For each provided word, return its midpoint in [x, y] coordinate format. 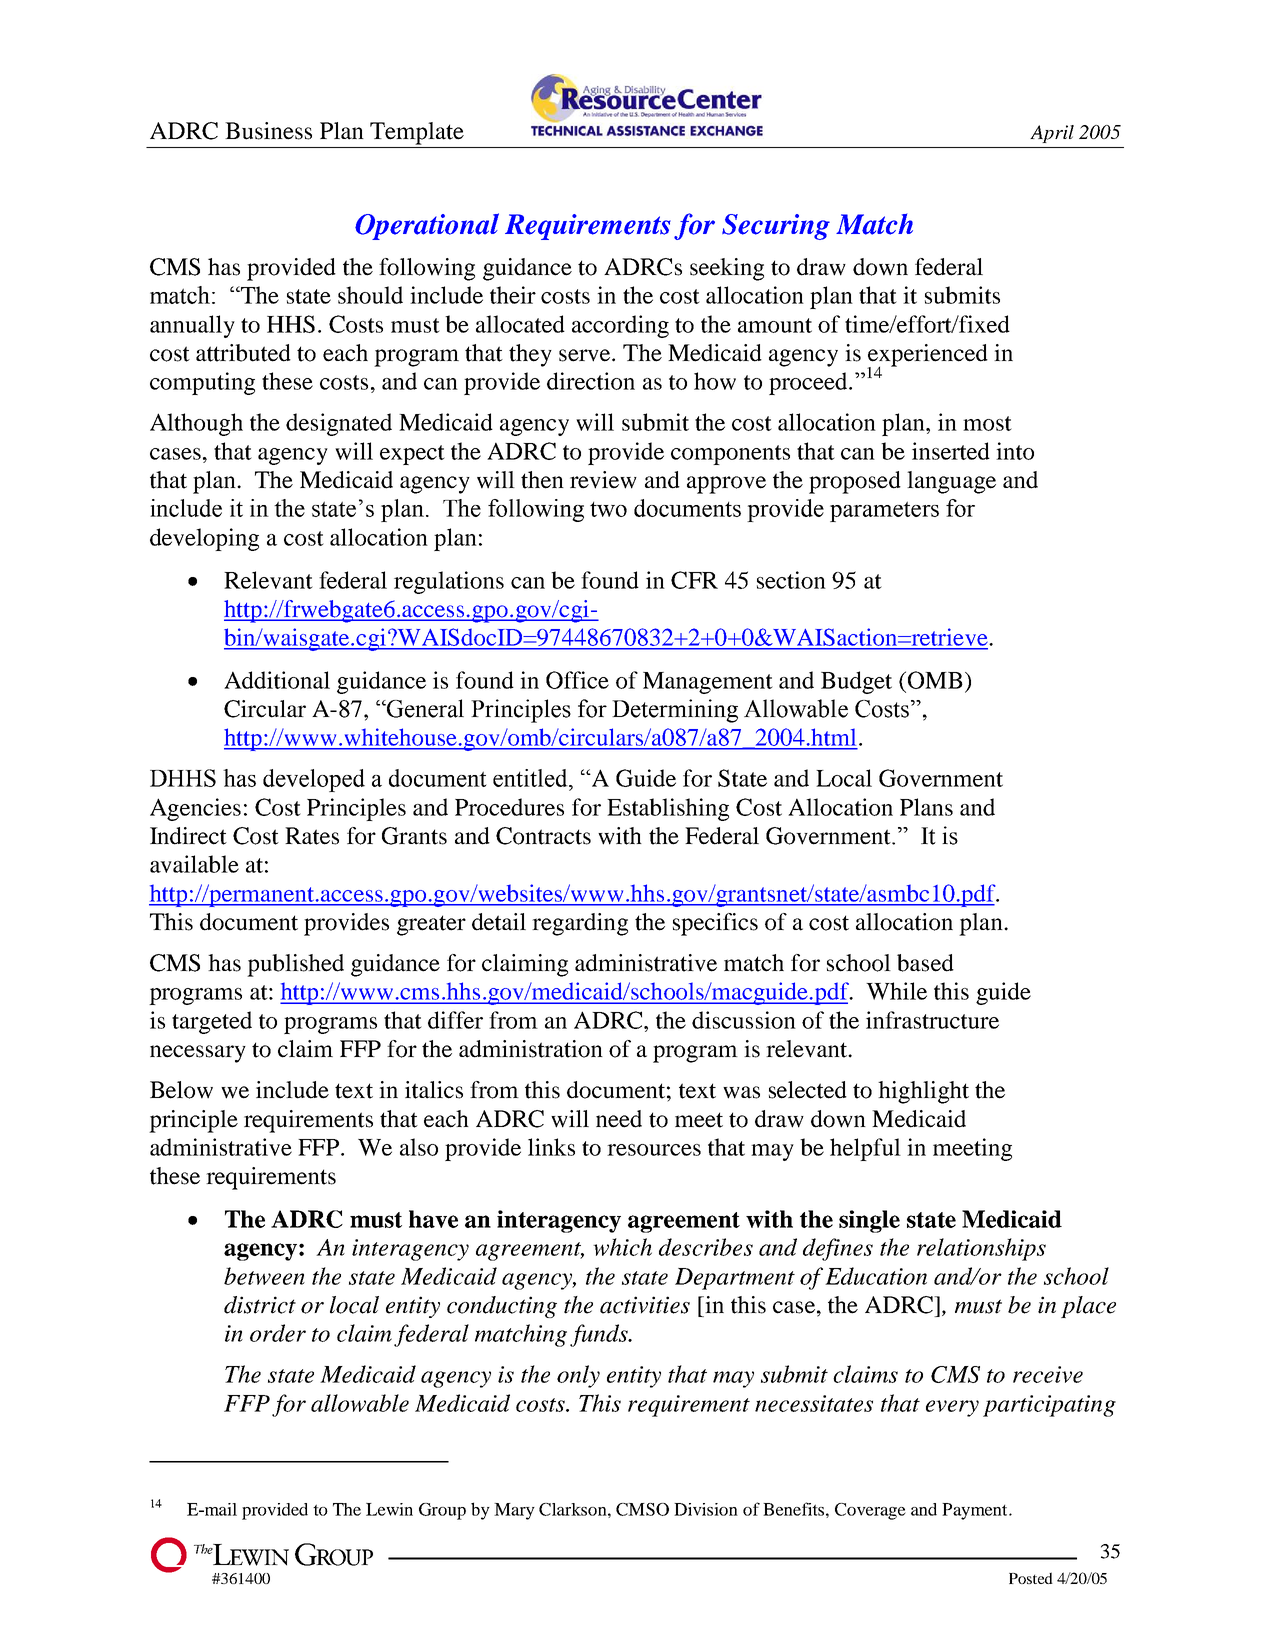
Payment [976, 1511]
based [925, 963]
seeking [727, 269]
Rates [312, 836]
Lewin [389, 1509]
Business [268, 131]
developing [204, 539]
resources [654, 1150]
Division [706, 1509]
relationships [981, 1249]
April [1052, 134]
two [608, 509]
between [264, 1276]
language [951, 482]
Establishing [668, 809]
